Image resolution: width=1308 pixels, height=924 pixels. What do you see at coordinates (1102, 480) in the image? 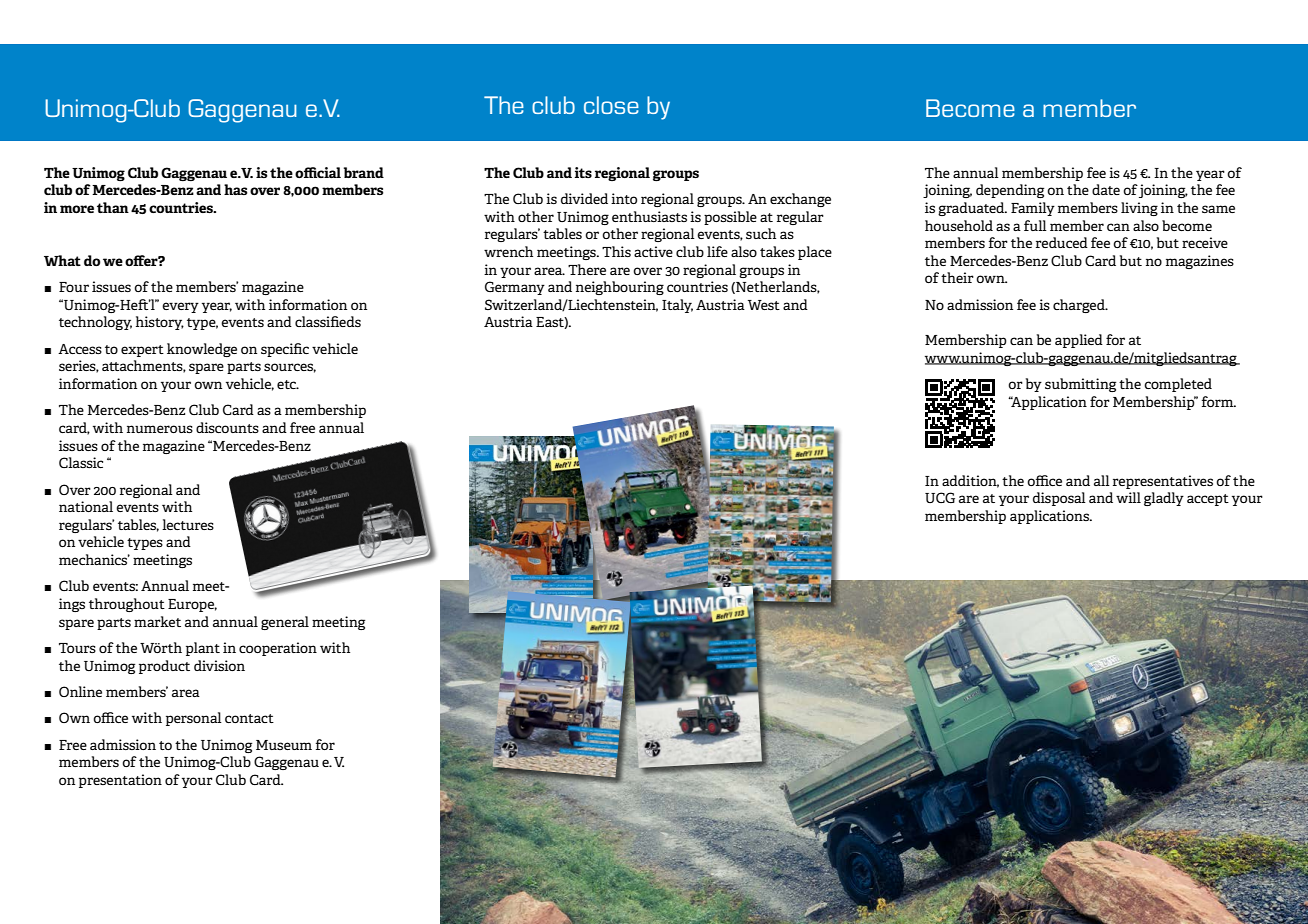
I see `all` at bounding box center [1102, 480].
